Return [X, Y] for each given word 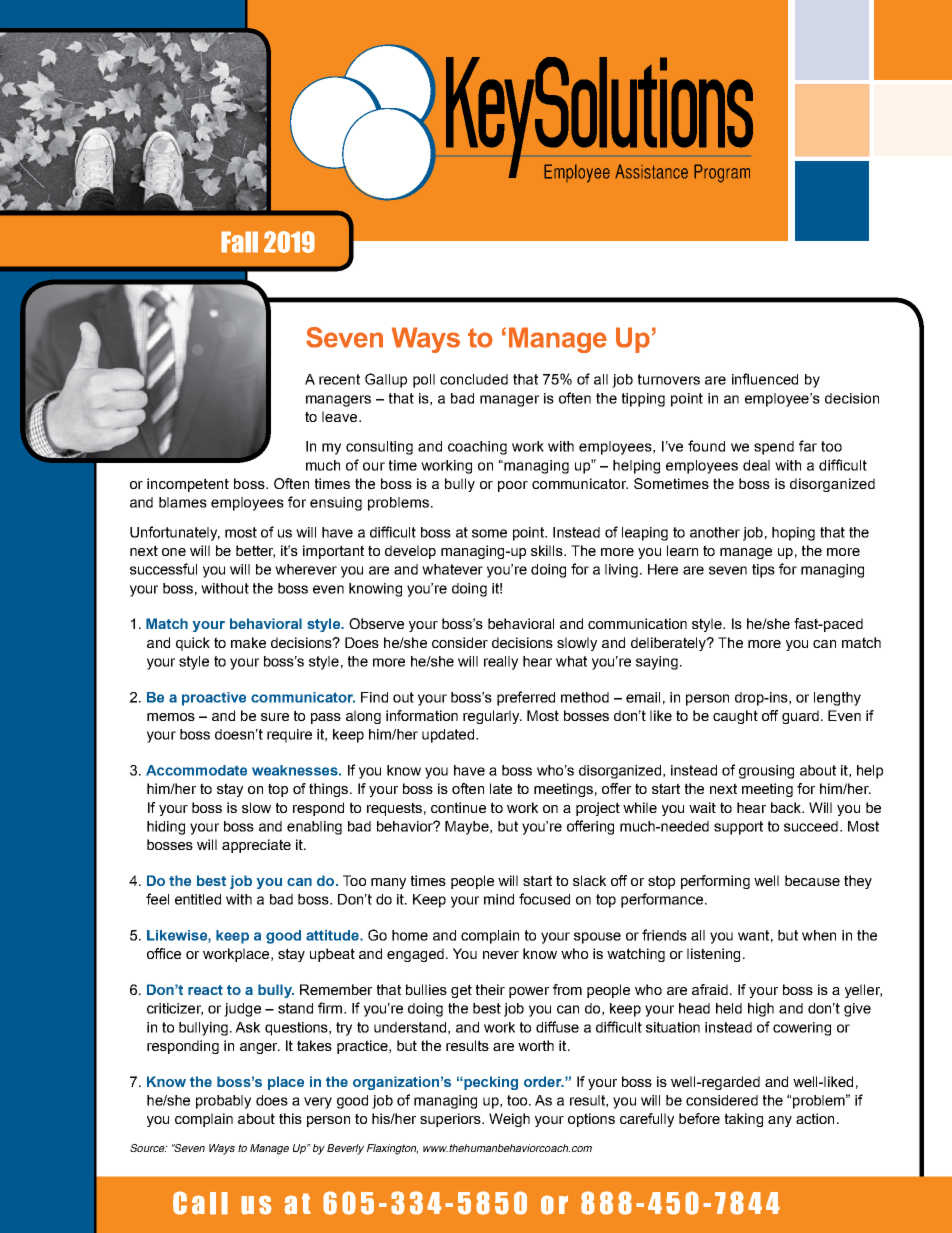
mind [499, 899]
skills [548, 550]
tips [763, 571]
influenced [765, 379]
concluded [474, 379]
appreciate [256, 846]
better [255, 551]
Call [200, 1203]
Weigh [509, 1120]
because [812, 880]
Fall [239, 242]
